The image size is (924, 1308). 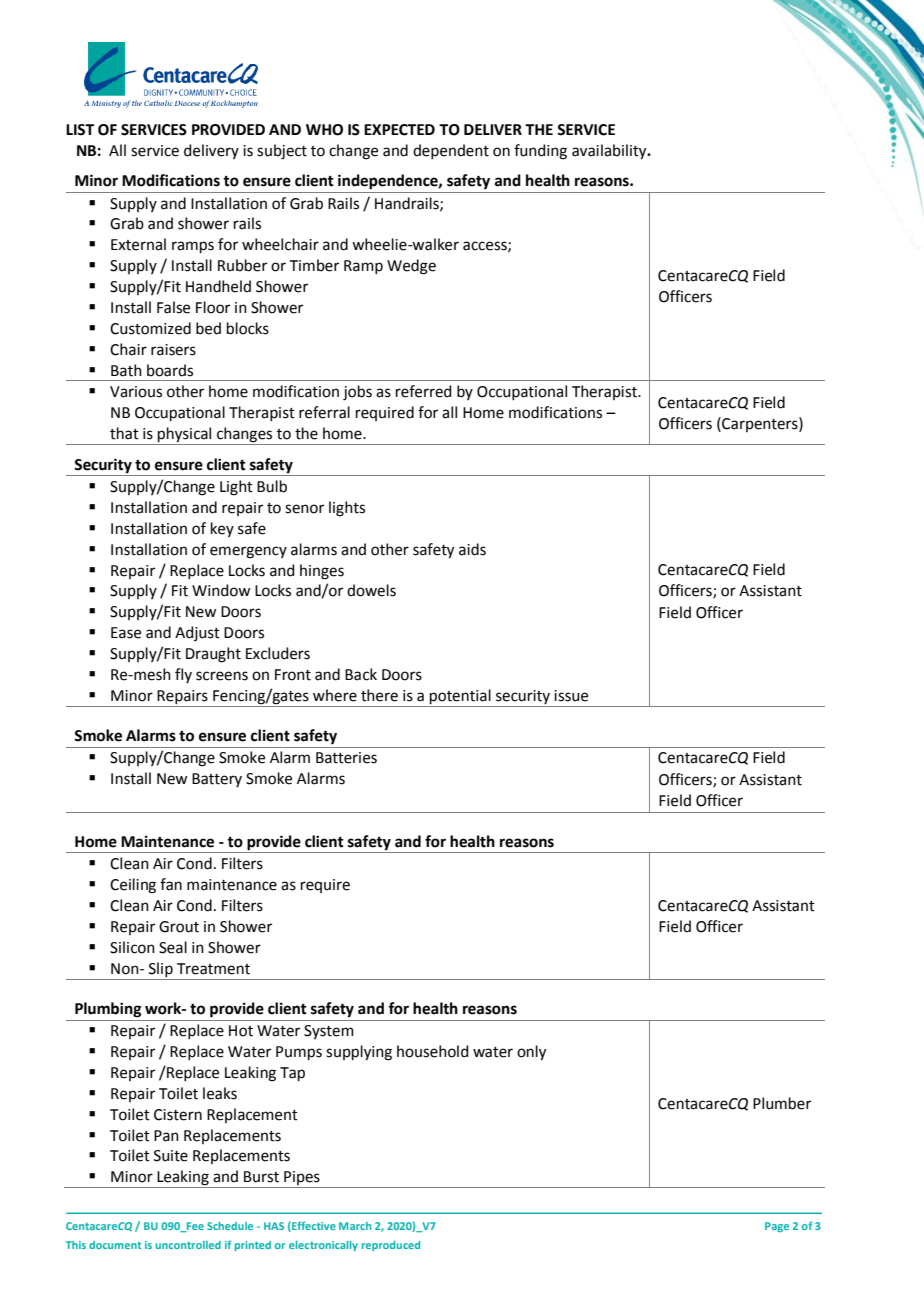 I want to click on uncontrolled, so click(x=188, y=1245).
